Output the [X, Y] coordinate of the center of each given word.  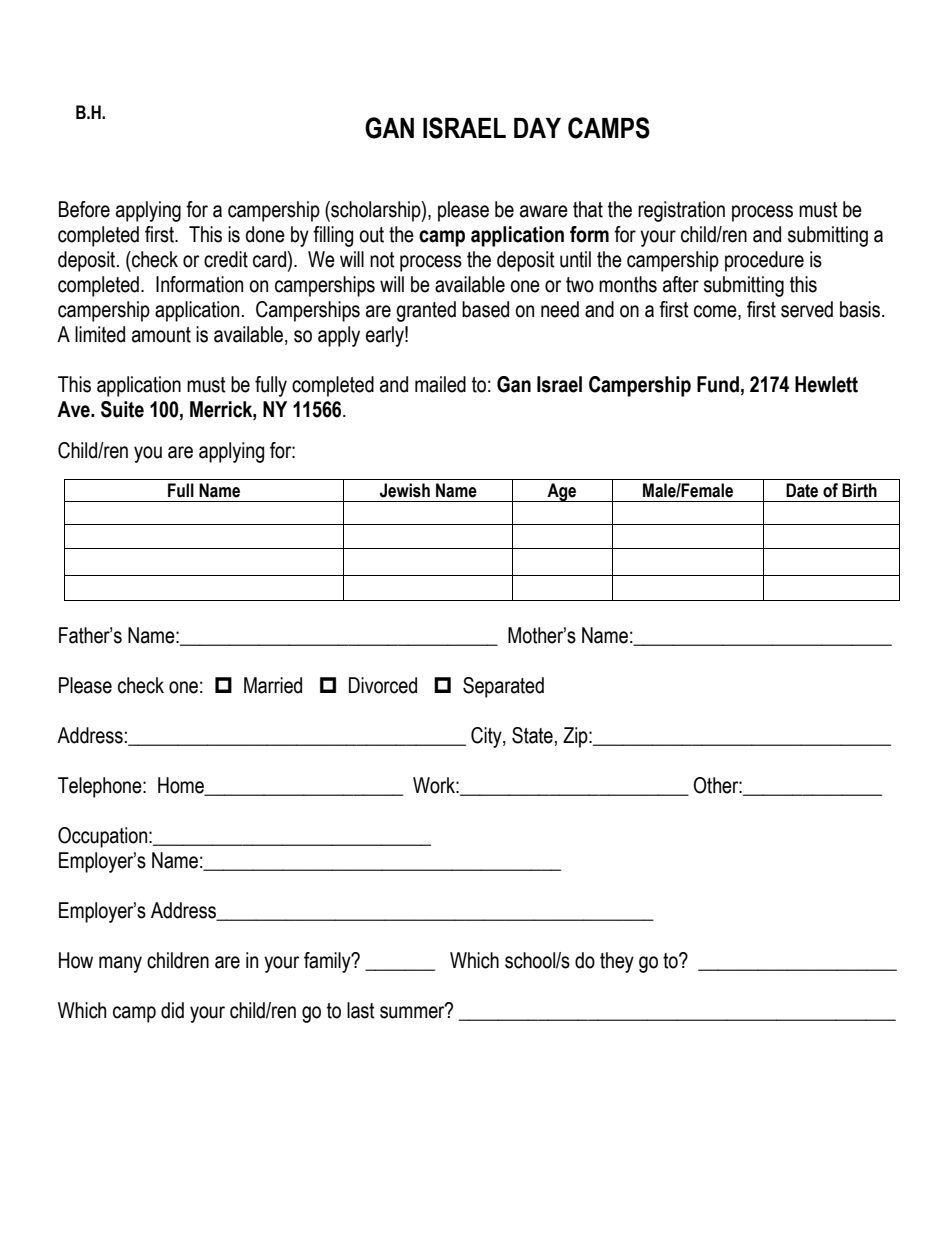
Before [84, 209]
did [172, 1010]
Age [562, 492]
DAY [537, 128]
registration [681, 211]
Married [273, 685]
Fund [718, 384]
